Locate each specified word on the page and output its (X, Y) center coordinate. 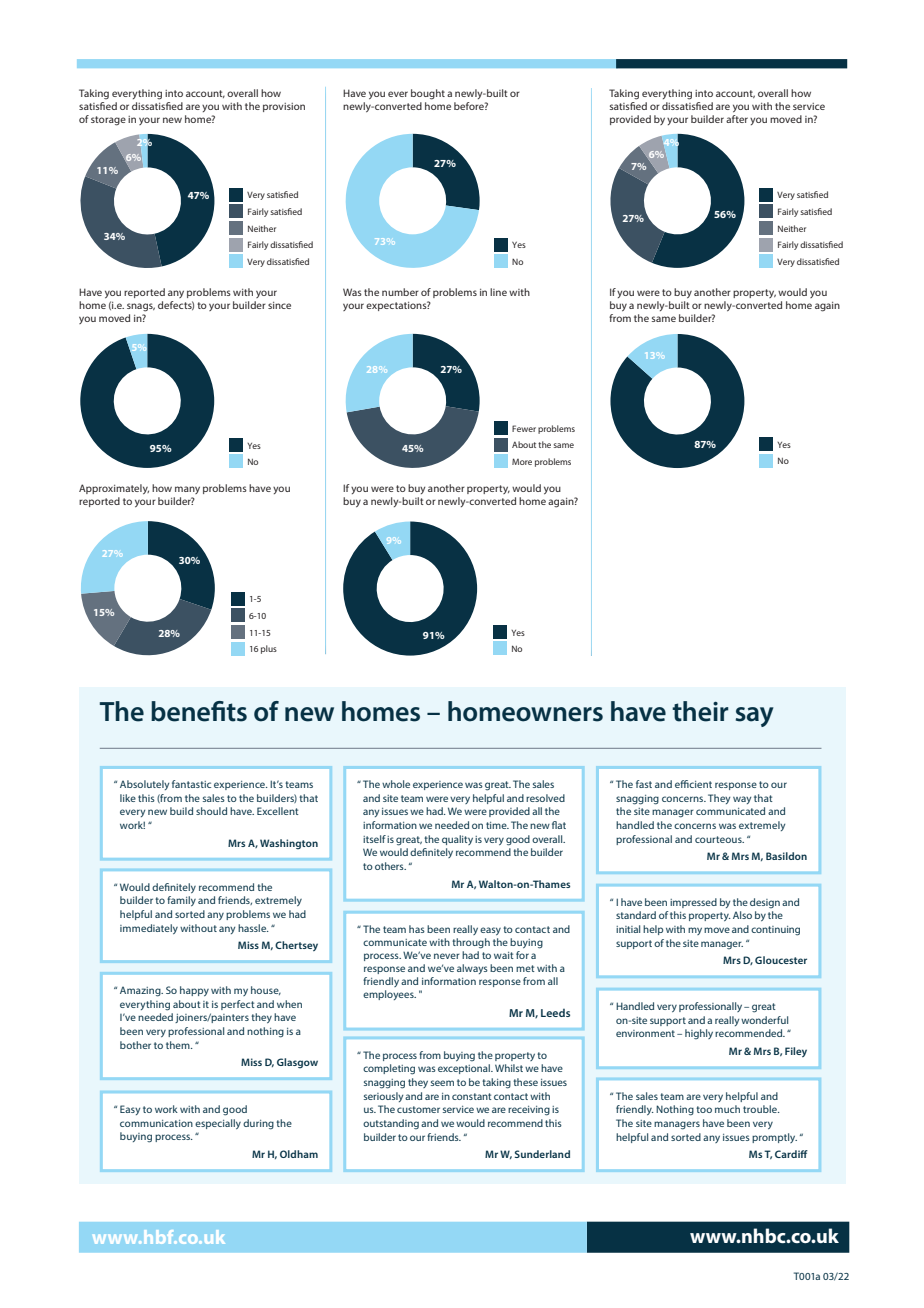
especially (218, 1124)
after (737, 119)
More (522, 461)
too (704, 1109)
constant (472, 1096)
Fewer (524, 428)
